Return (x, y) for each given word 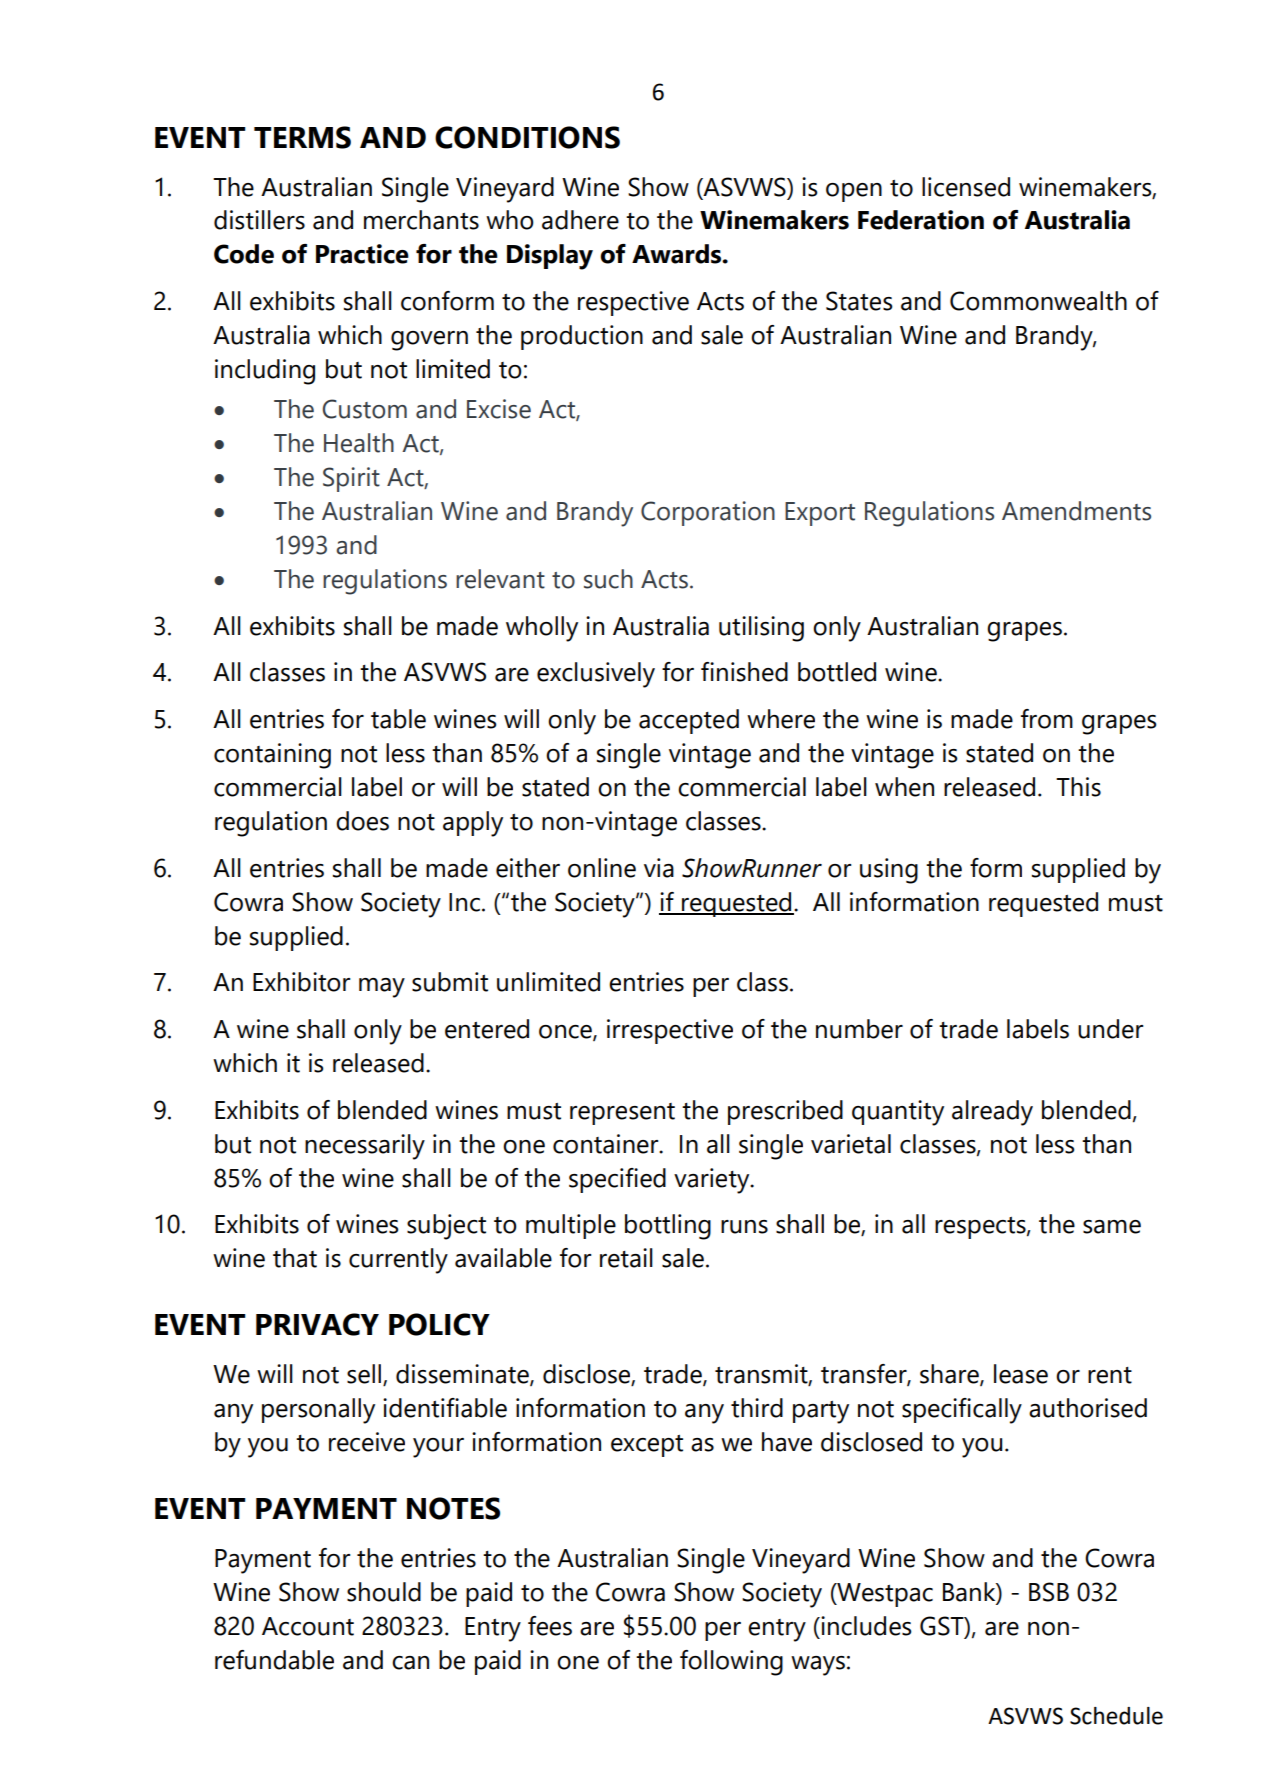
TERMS (302, 137)
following (731, 1663)
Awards (678, 254)
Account (308, 1626)
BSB (1049, 1592)
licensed (966, 187)
